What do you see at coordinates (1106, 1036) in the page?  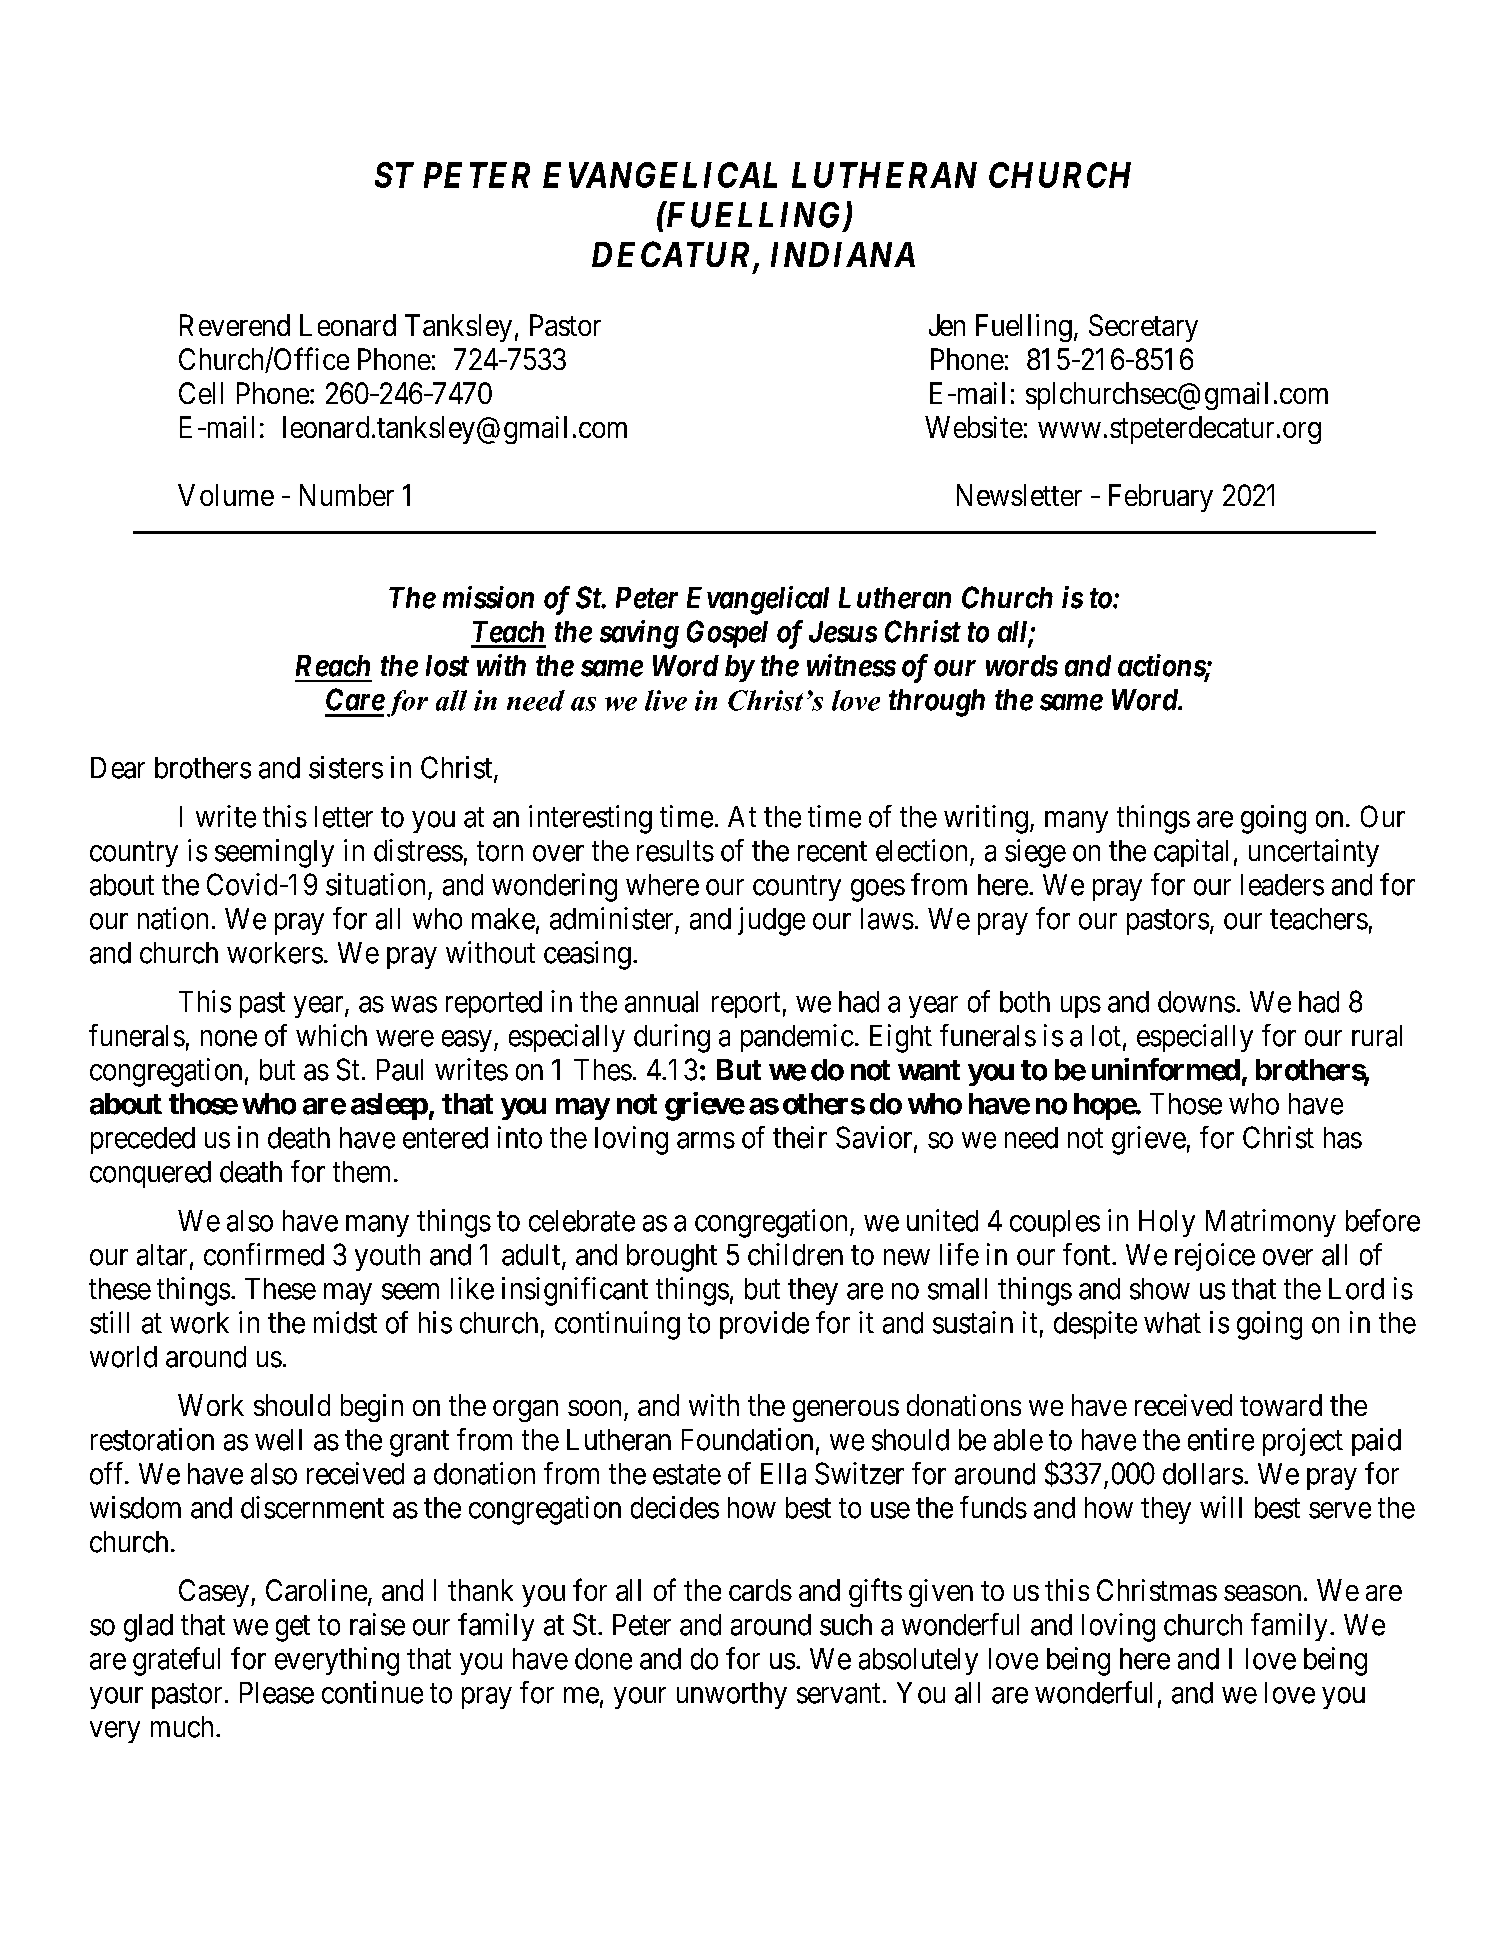 I see `lot` at bounding box center [1106, 1036].
